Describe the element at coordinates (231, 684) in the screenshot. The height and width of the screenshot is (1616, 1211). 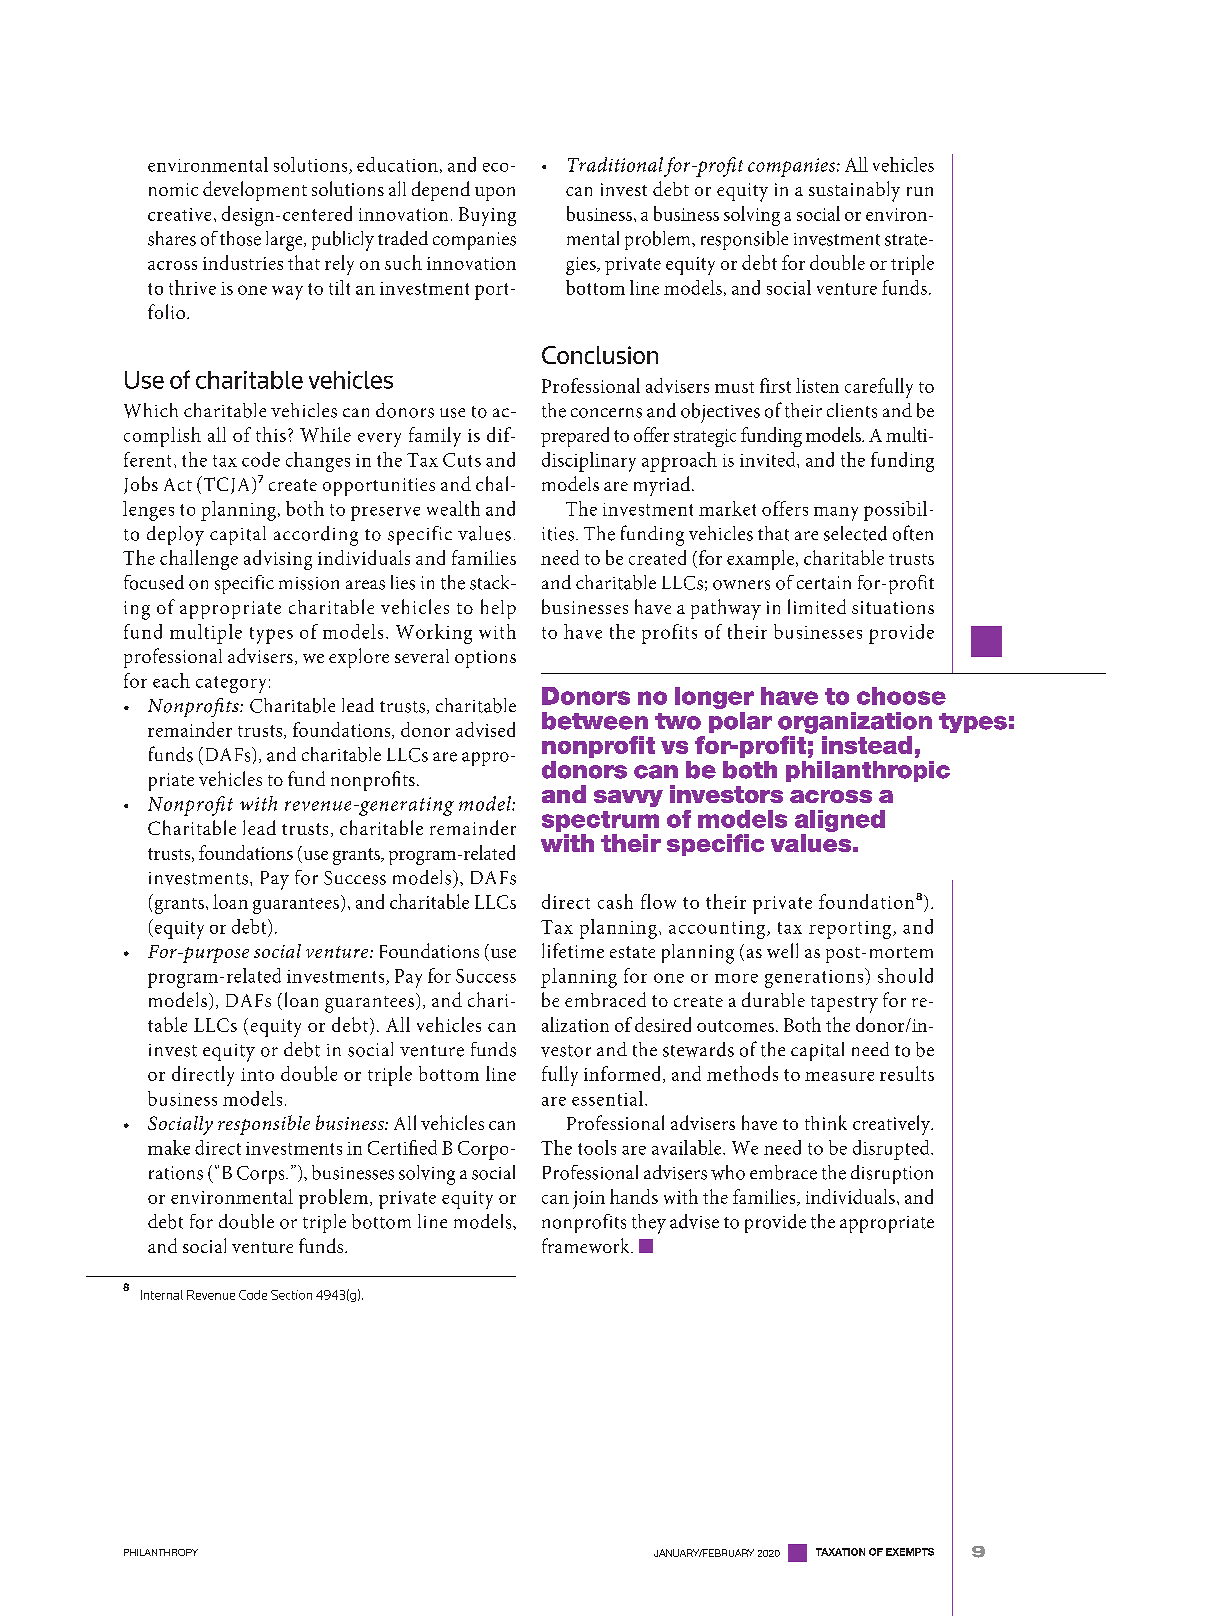
I see `category` at that location.
